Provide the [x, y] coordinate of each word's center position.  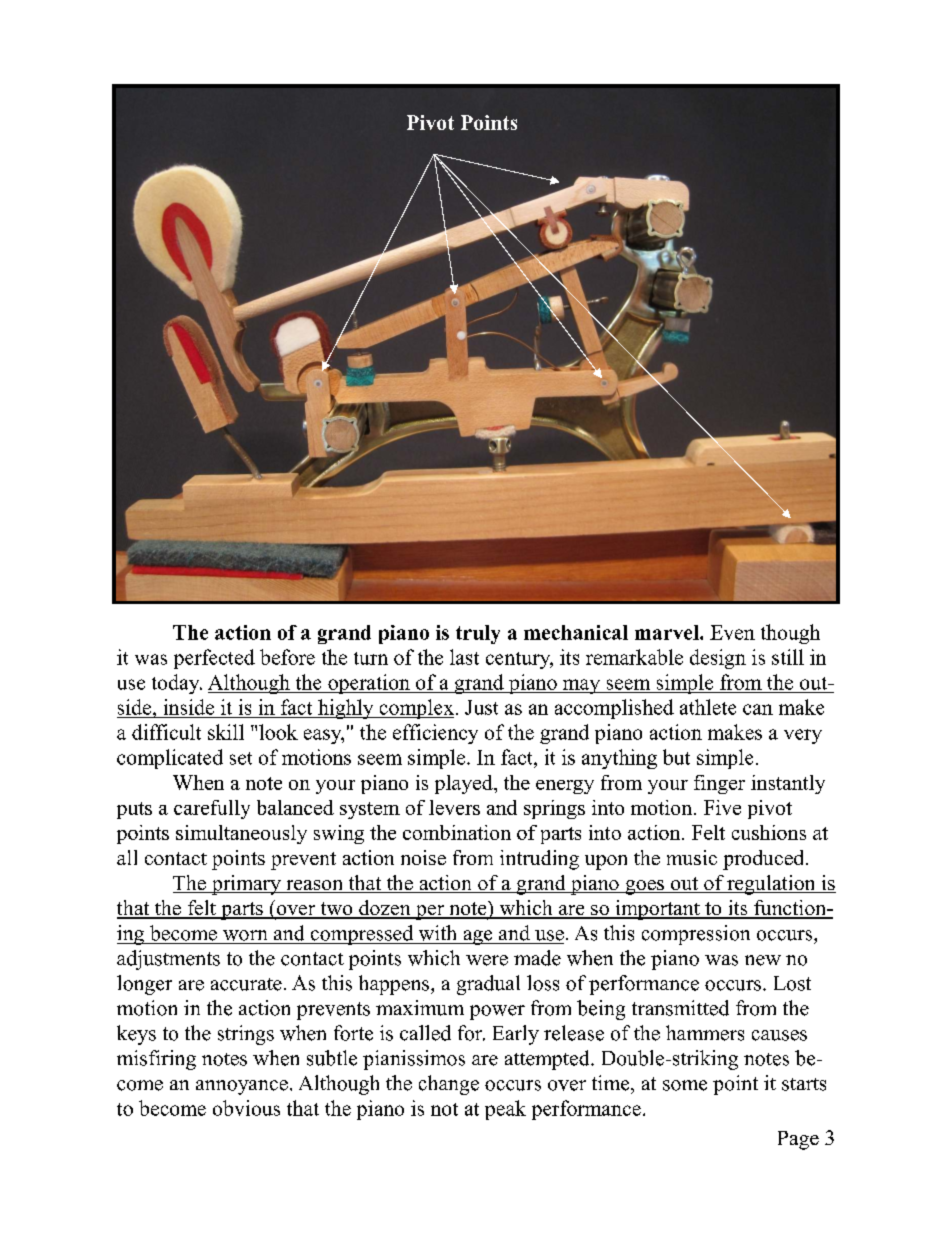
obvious [246, 1108]
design [718, 659]
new [763, 960]
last [464, 657]
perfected [214, 659]
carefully [212, 809]
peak [505, 1110]
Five [722, 807]
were [487, 960]
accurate [246, 984]
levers [454, 807]
